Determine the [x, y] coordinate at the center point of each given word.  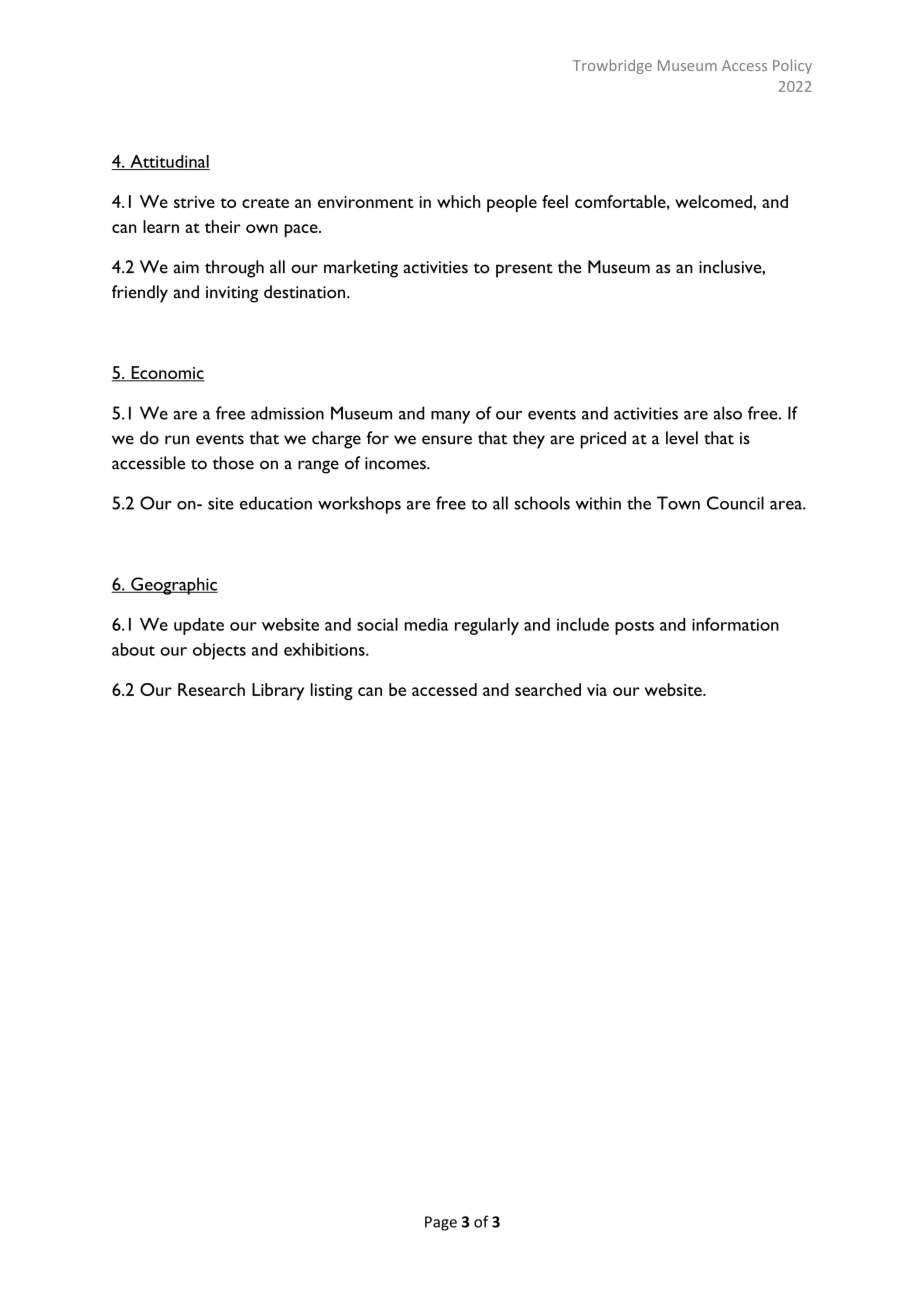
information [735, 624]
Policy [792, 66]
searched [548, 689]
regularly [487, 626]
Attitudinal [169, 162]
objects [219, 651]
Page [441, 1223]
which [458, 201]
